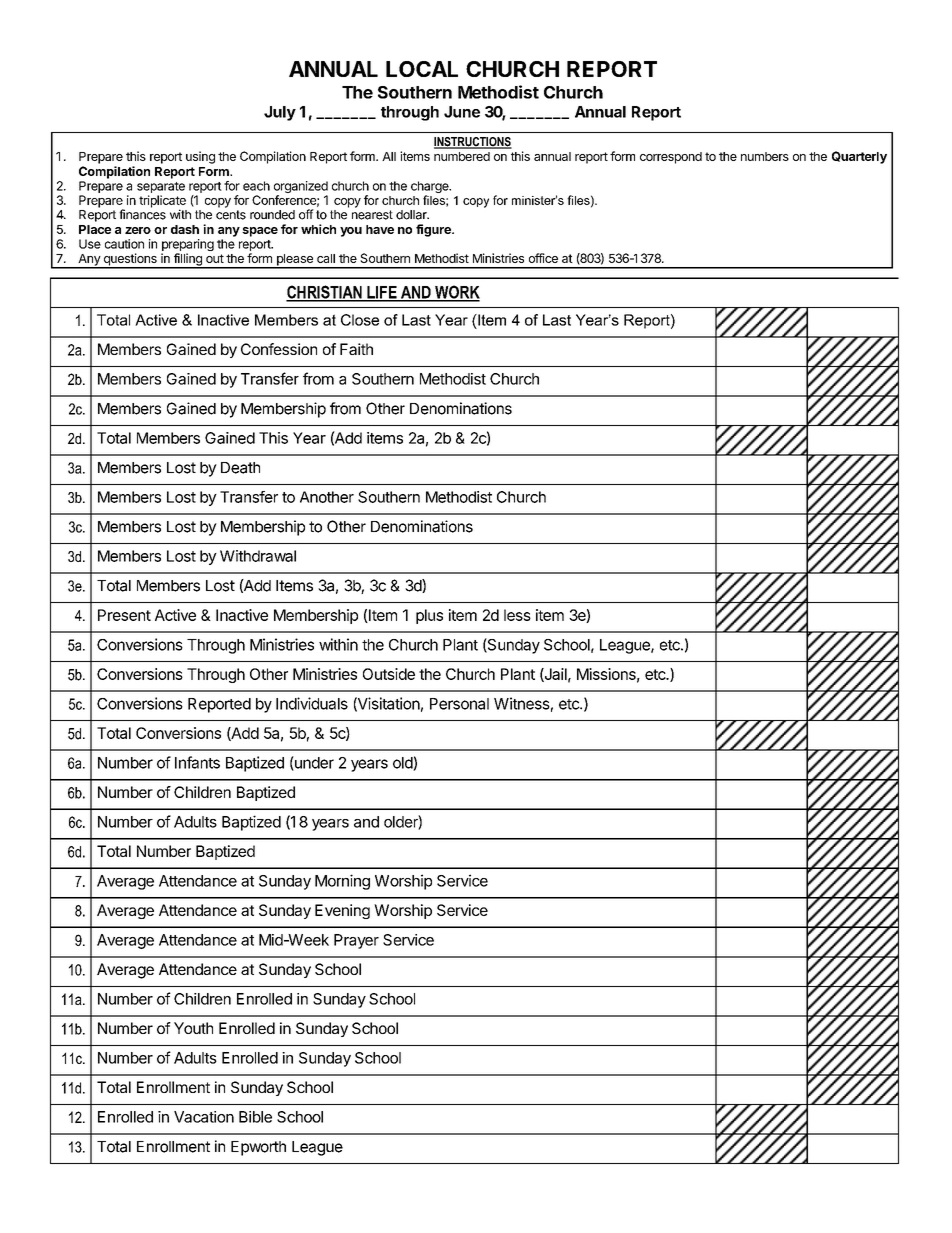 The image size is (952, 1233). Describe the element at coordinates (517, 615) in the document. I see `less` at that location.
